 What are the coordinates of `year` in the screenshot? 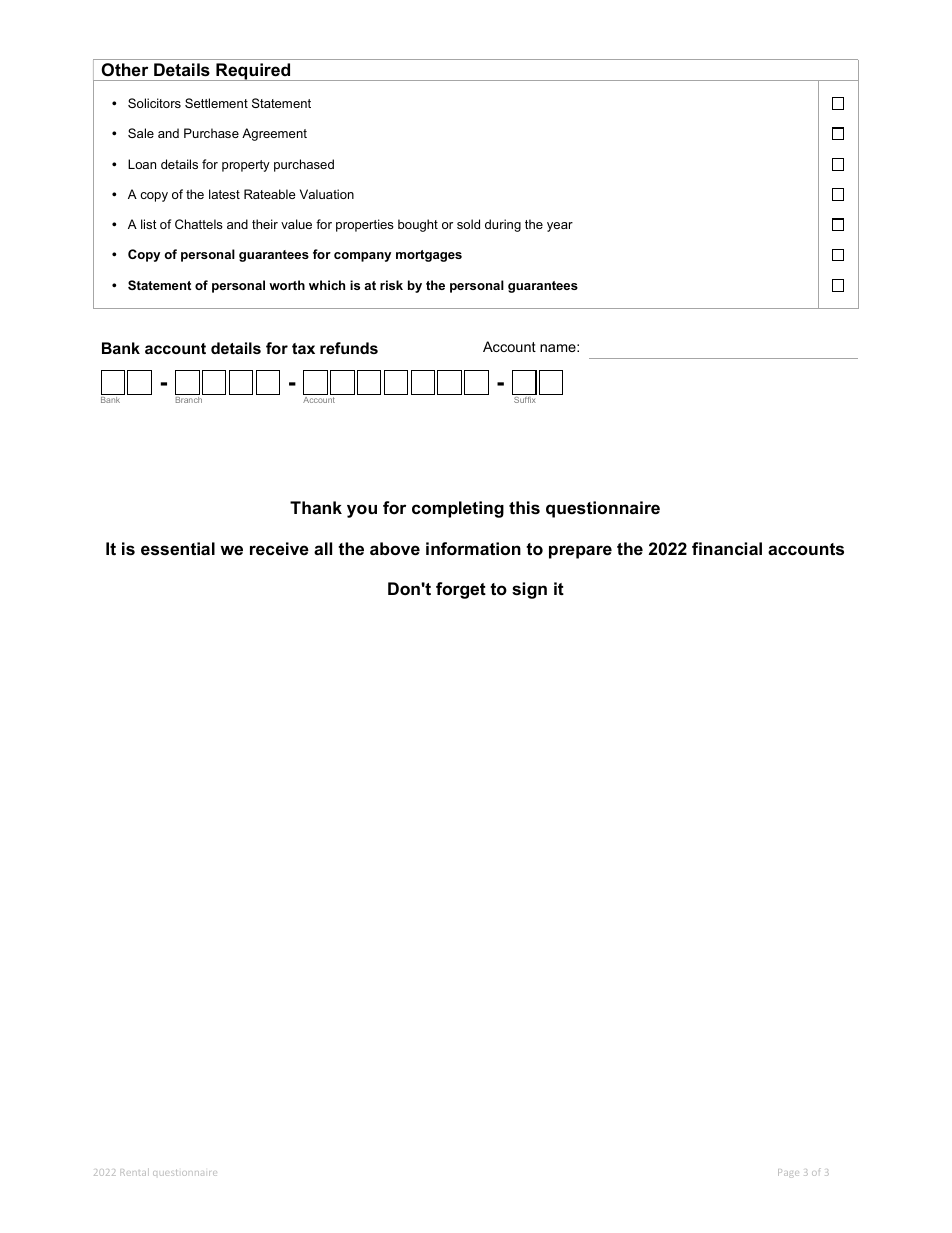 It's located at (560, 227).
